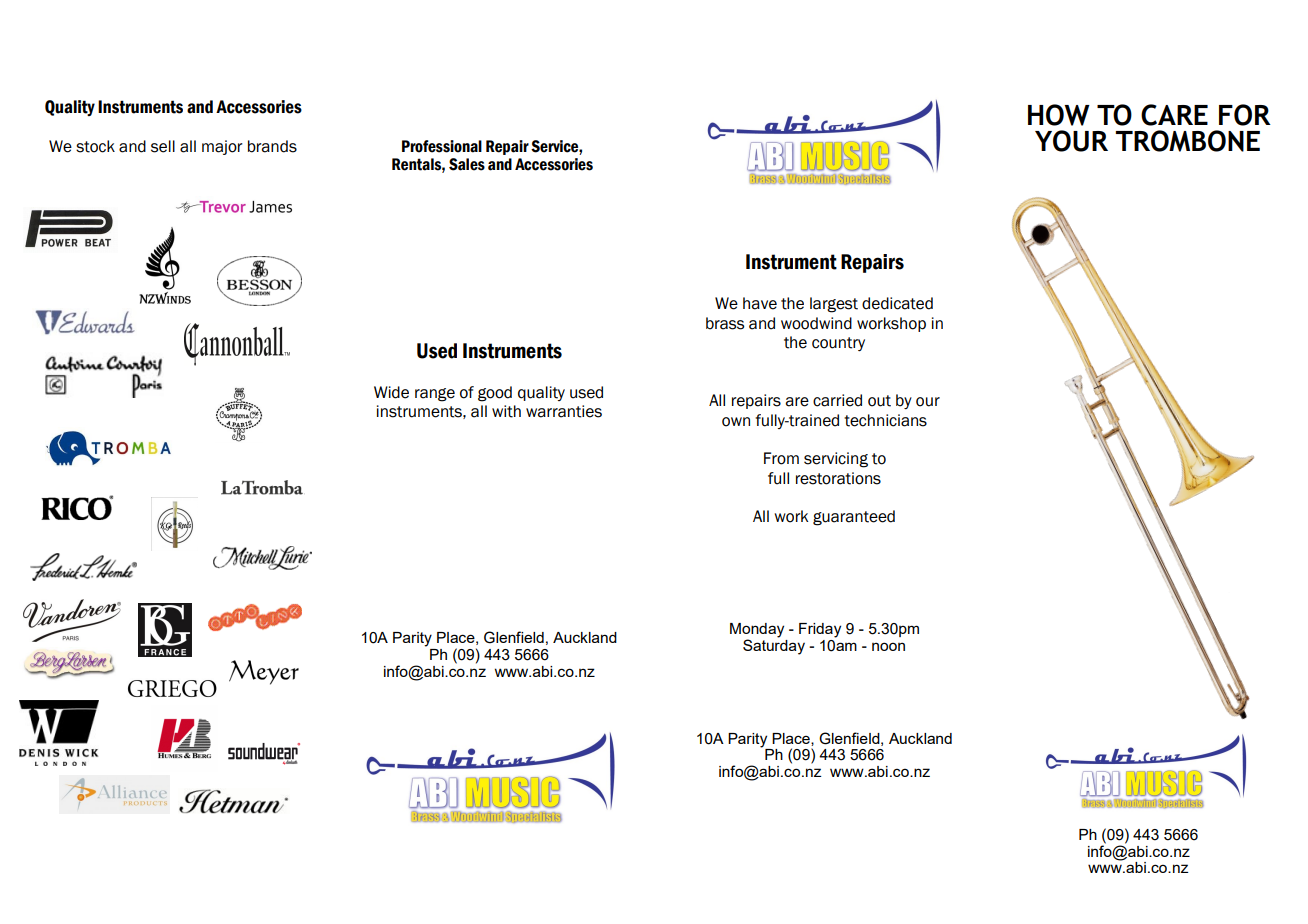 This screenshot has height=924, width=1308. Describe the element at coordinates (564, 411) in the screenshot. I see `warranties` at that location.
